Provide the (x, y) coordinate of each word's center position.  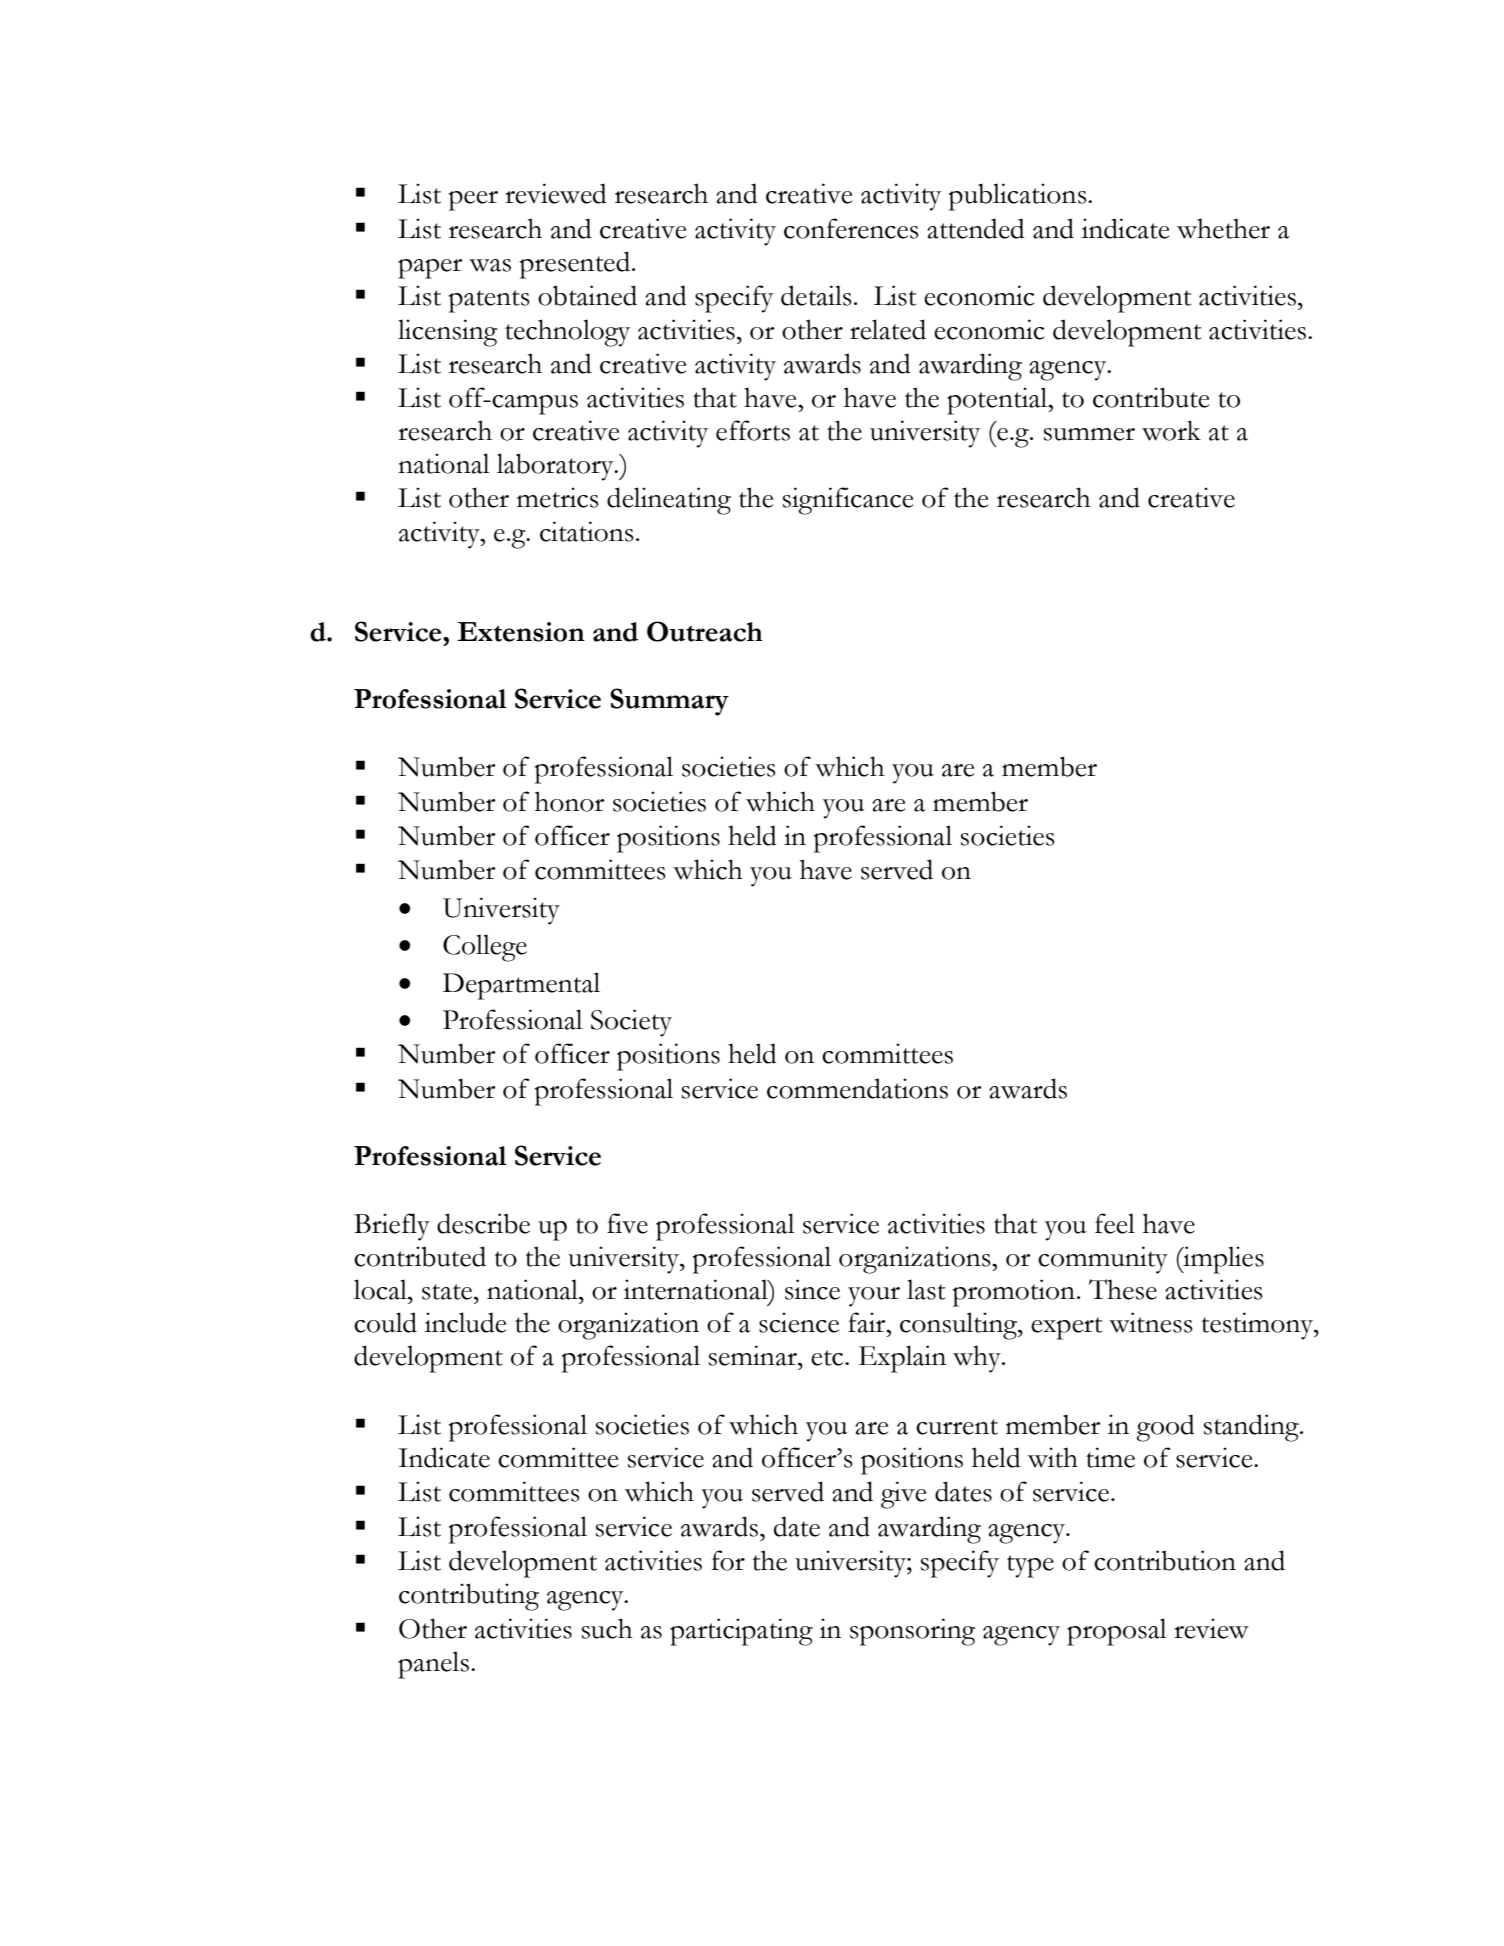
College (485, 948)
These (1123, 1289)
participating (741, 1632)
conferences (851, 228)
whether (1223, 228)
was (490, 265)
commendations (857, 1088)
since (812, 1289)
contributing (469, 1597)
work (1171, 430)
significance (848, 501)
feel (1115, 1223)
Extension (521, 632)
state (448, 1292)
